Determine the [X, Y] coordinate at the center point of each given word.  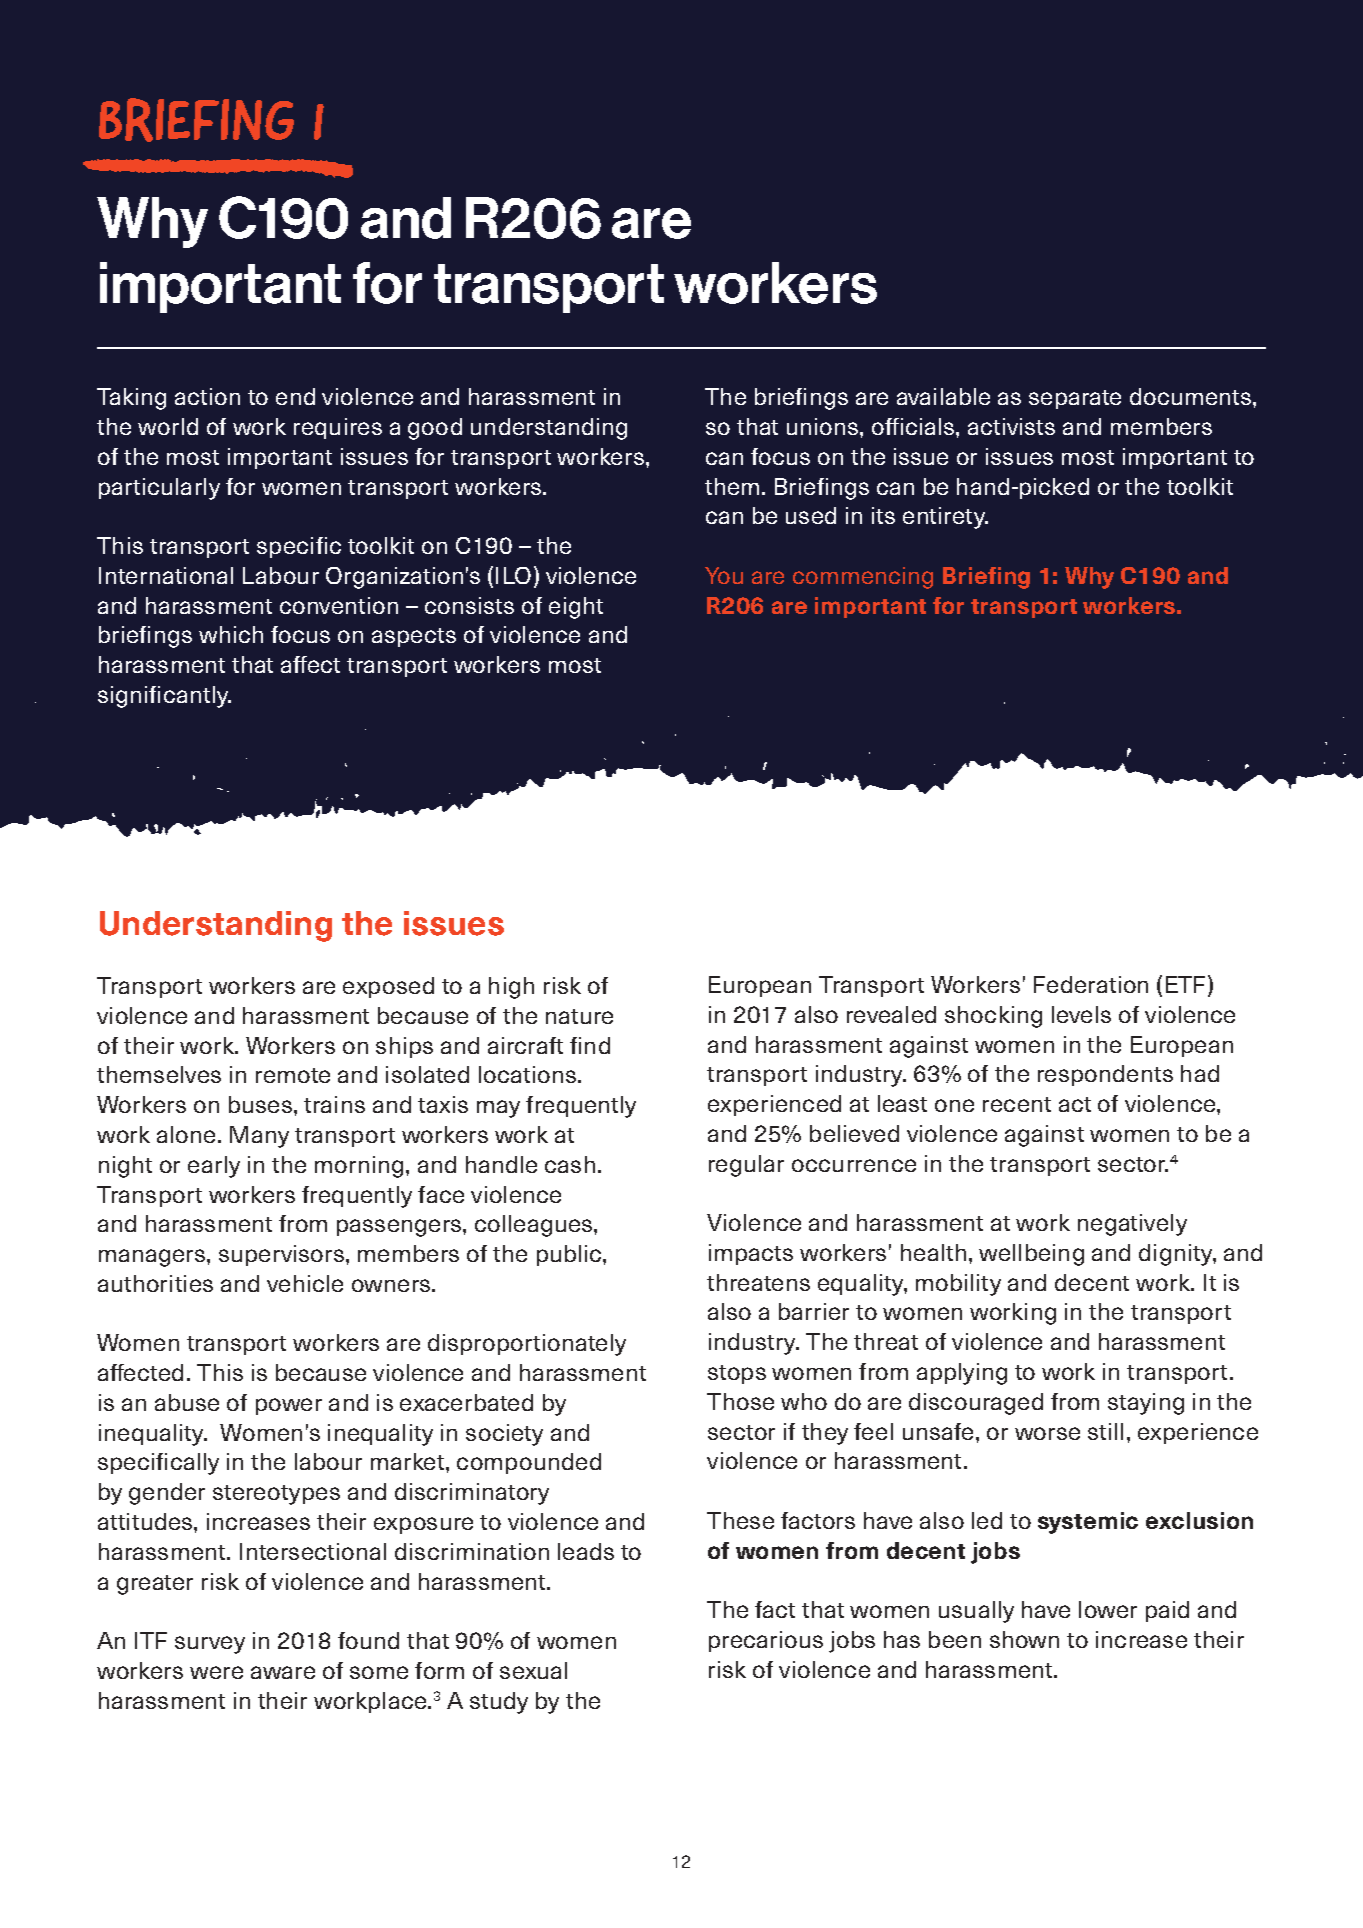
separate [1075, 399]
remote [293, 1075]
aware [283, 1672]
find [590, 1045]
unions [824, 426]
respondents [1105, 1075]
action [207, 396]
